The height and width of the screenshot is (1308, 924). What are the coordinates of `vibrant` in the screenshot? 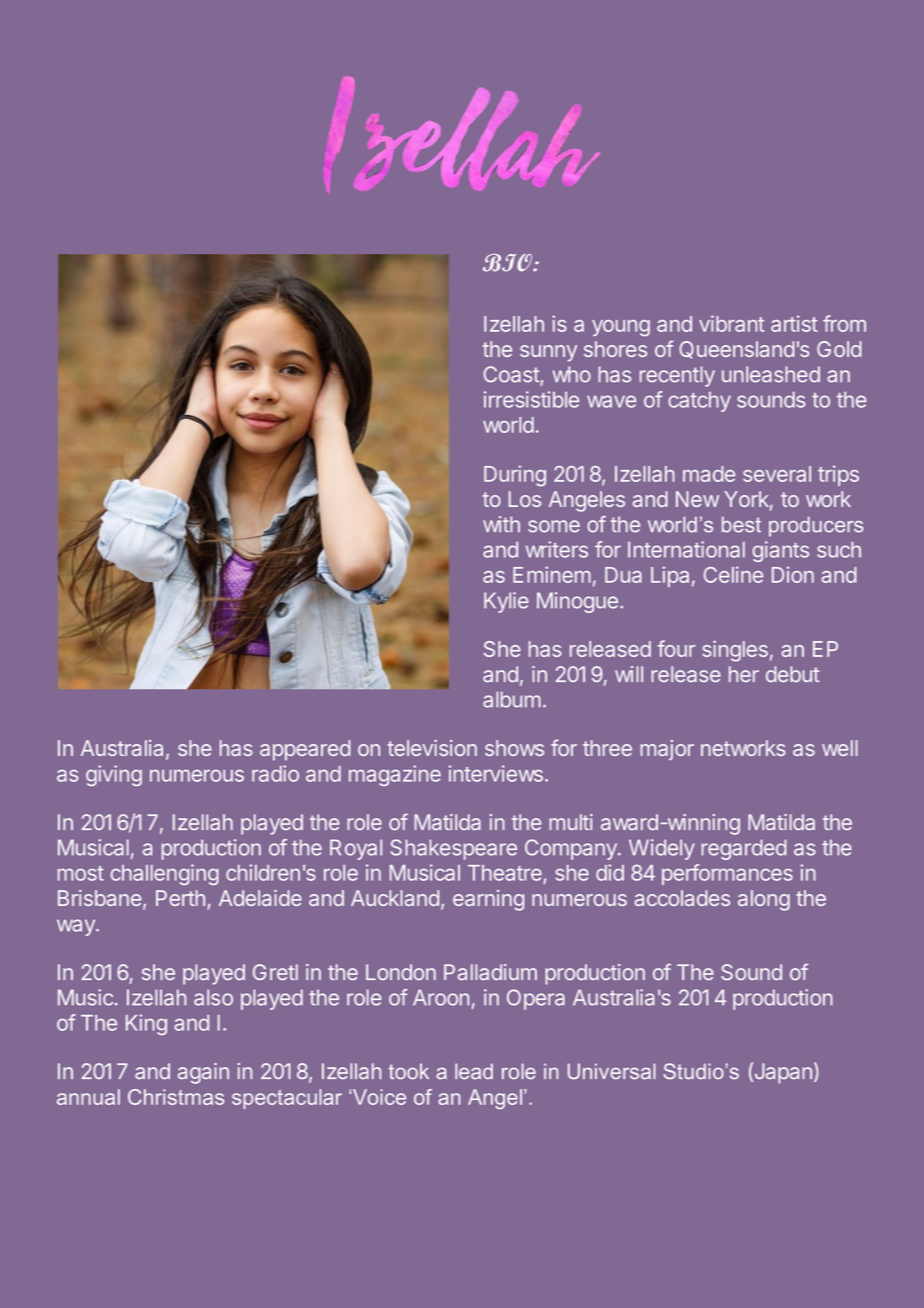 It's located at (731, 323).
